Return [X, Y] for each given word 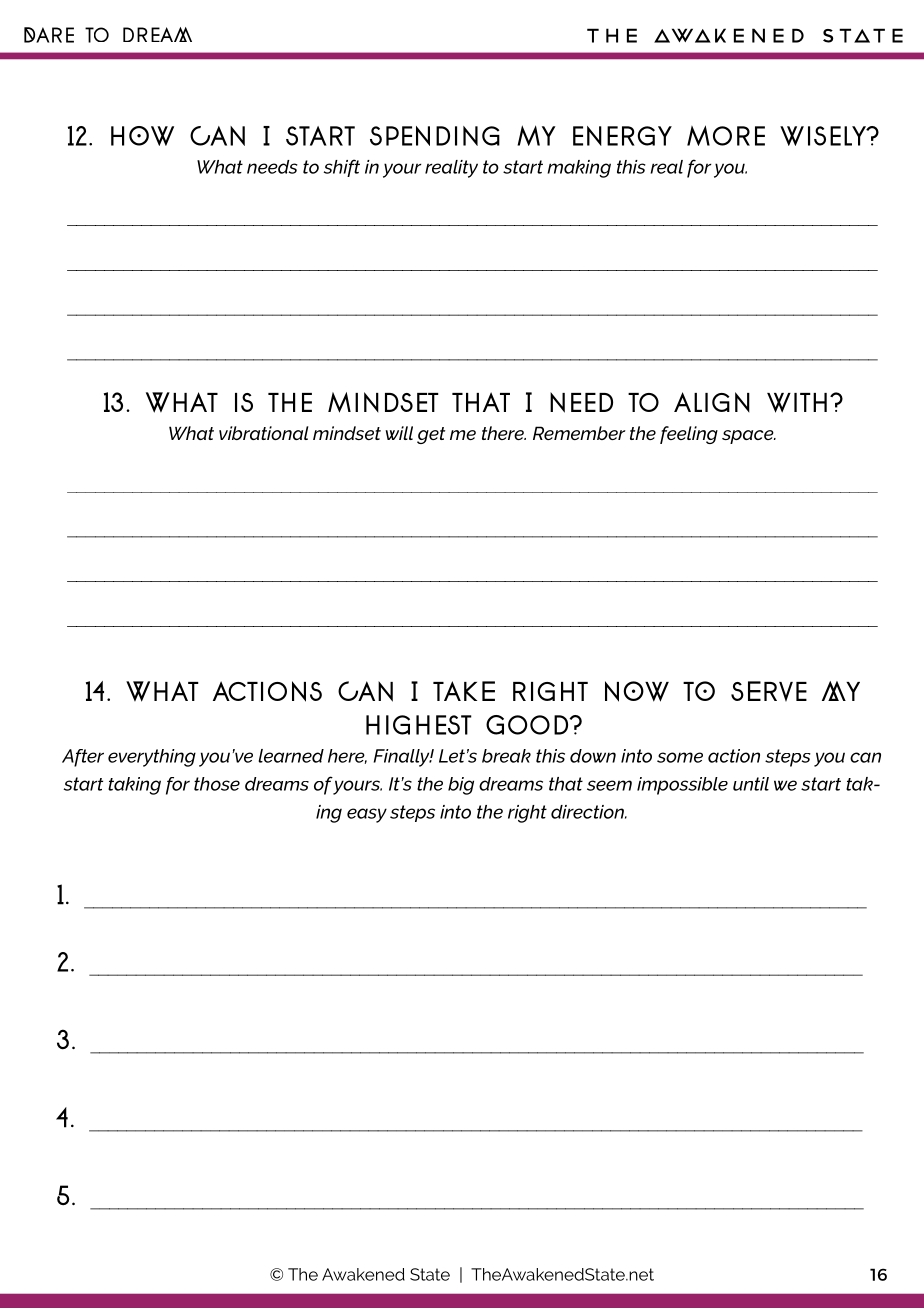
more [726, 135]
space [749, 437]
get [431, 435]
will [399, 433]
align [712, 402]
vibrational [264, 433]
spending [435, 136]
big [461, 786]
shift [342, 168]
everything [152, 758]
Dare [49, 35]
